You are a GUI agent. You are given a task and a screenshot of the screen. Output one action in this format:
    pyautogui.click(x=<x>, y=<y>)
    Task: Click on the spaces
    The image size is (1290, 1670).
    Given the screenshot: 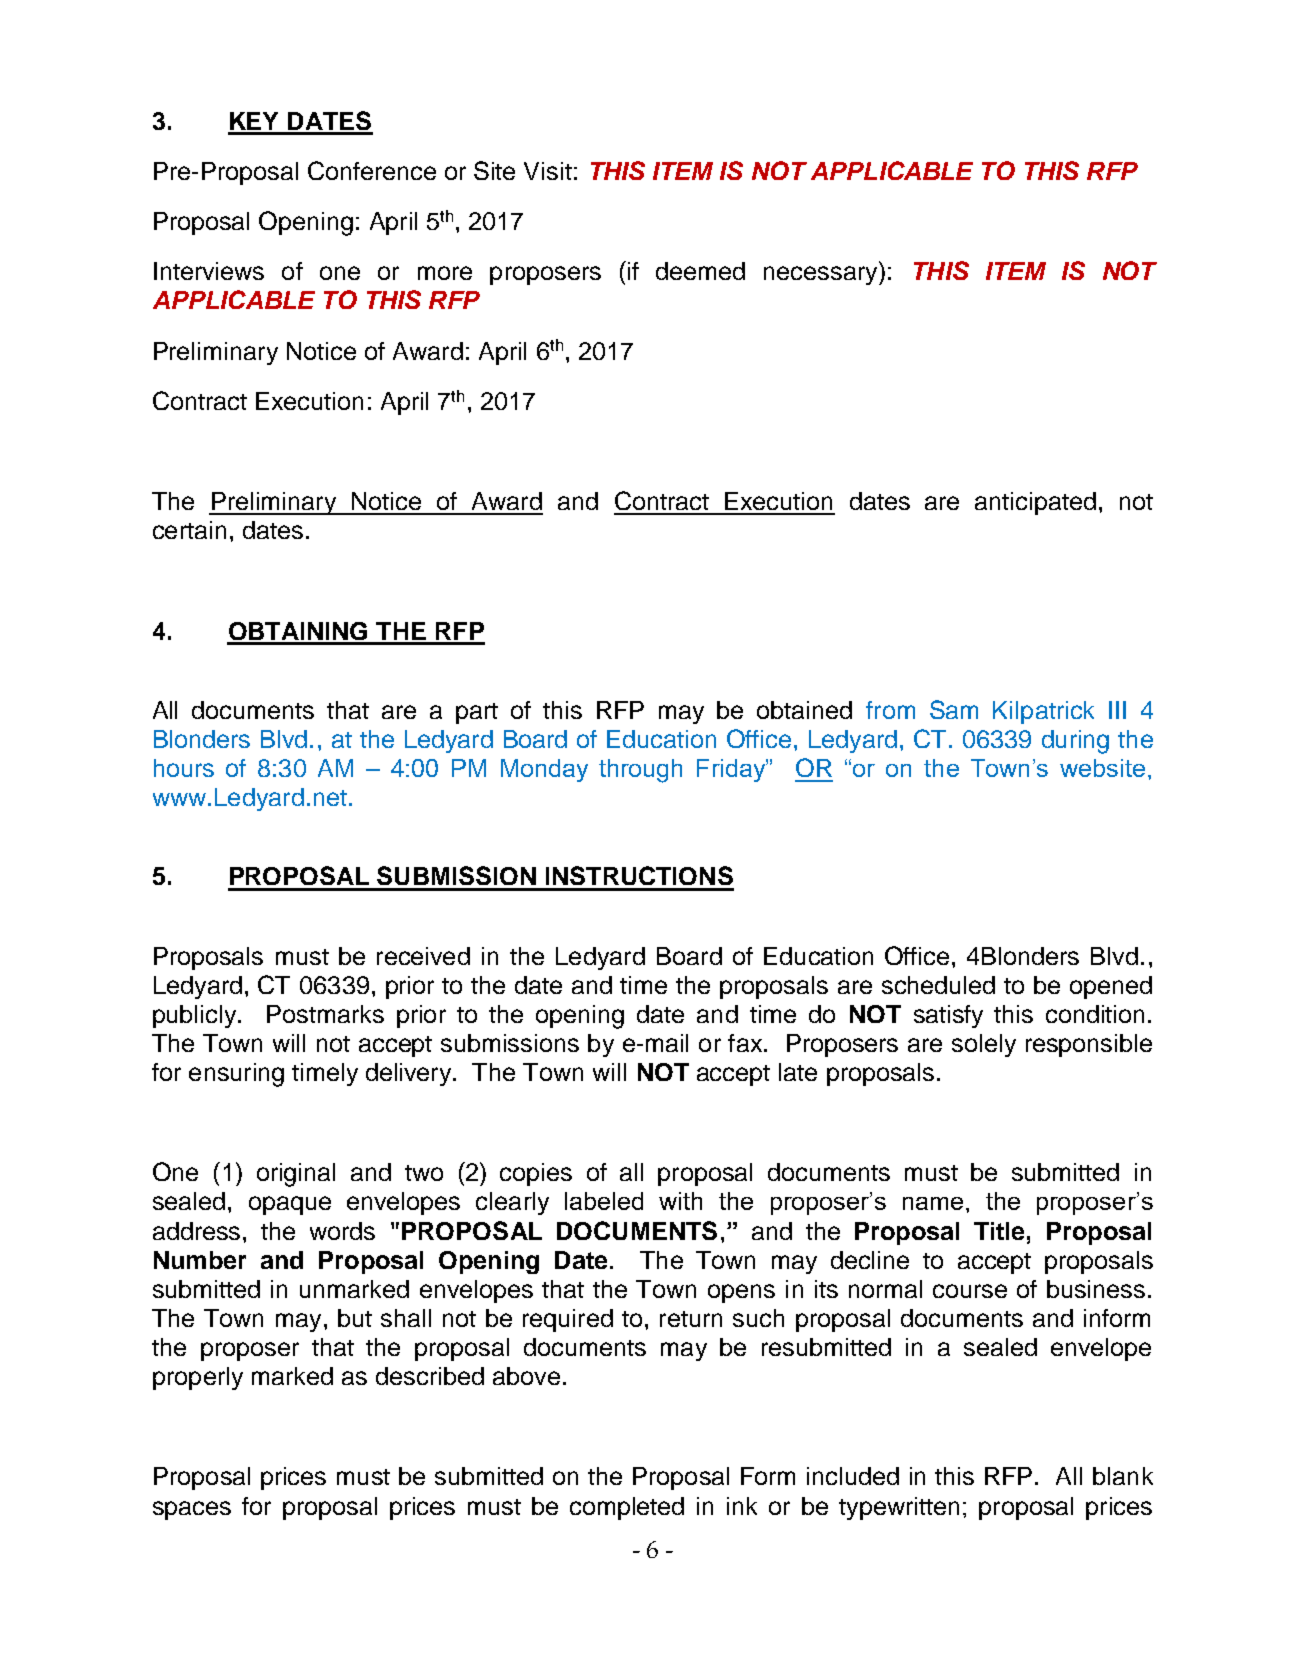 What is the action you would take?
    pyautogui.click(x=192, y=1510)
